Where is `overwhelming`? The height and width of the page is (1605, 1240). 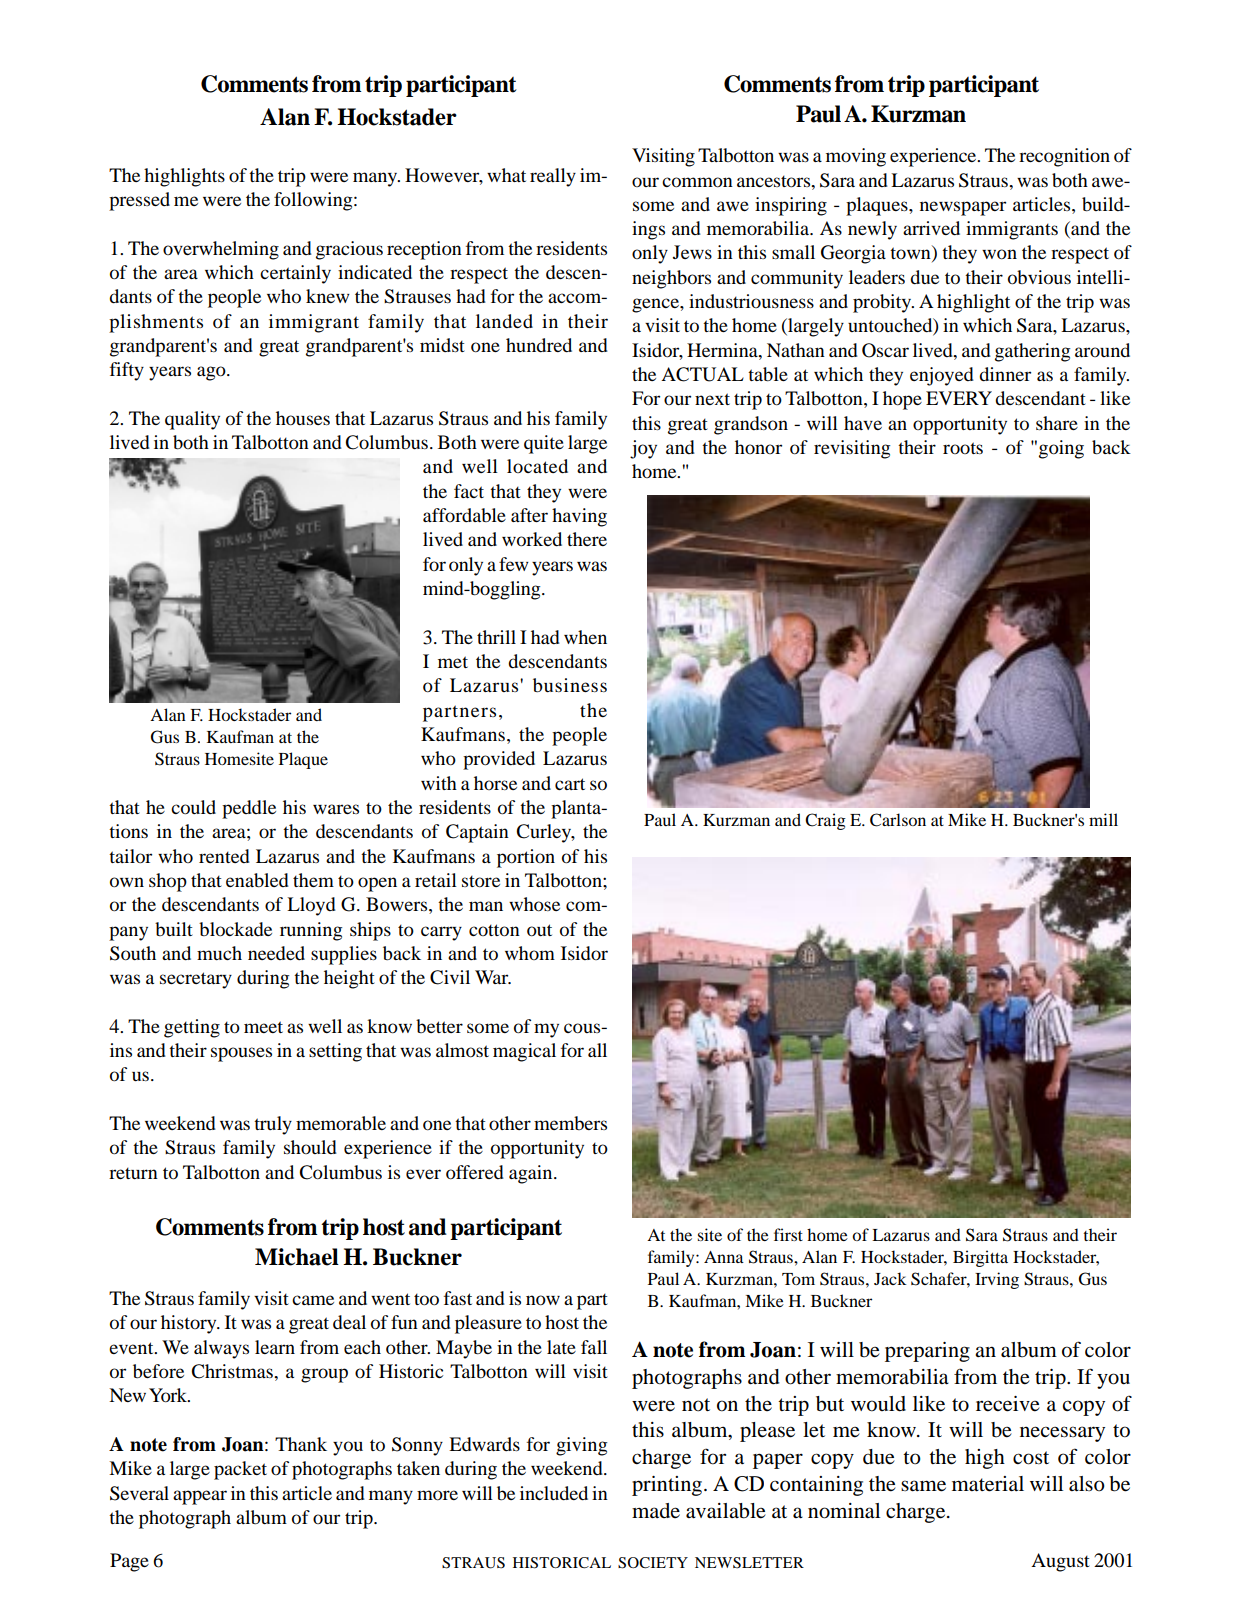 overwhelming is located at coordinates (221, 250).
